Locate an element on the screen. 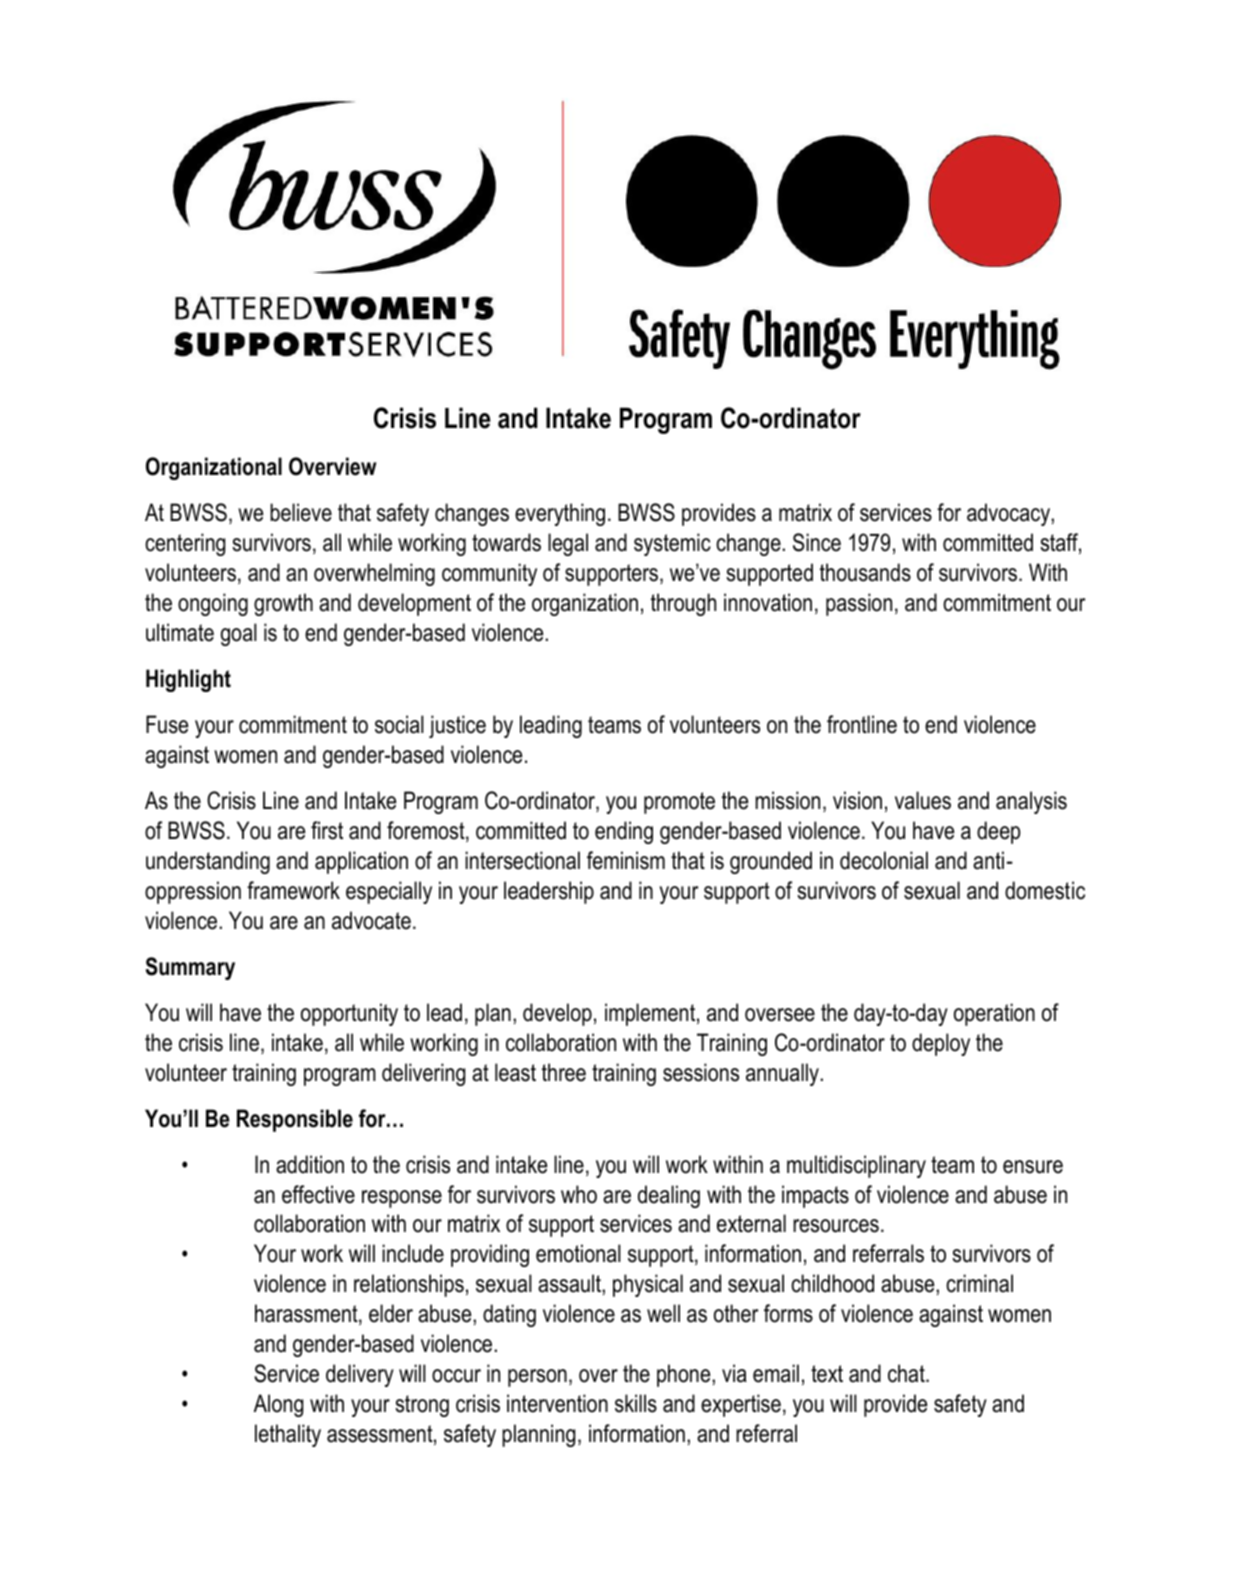 This screenshot has width=1233, height=1595. Summary is located at coordinates (190, 968).
